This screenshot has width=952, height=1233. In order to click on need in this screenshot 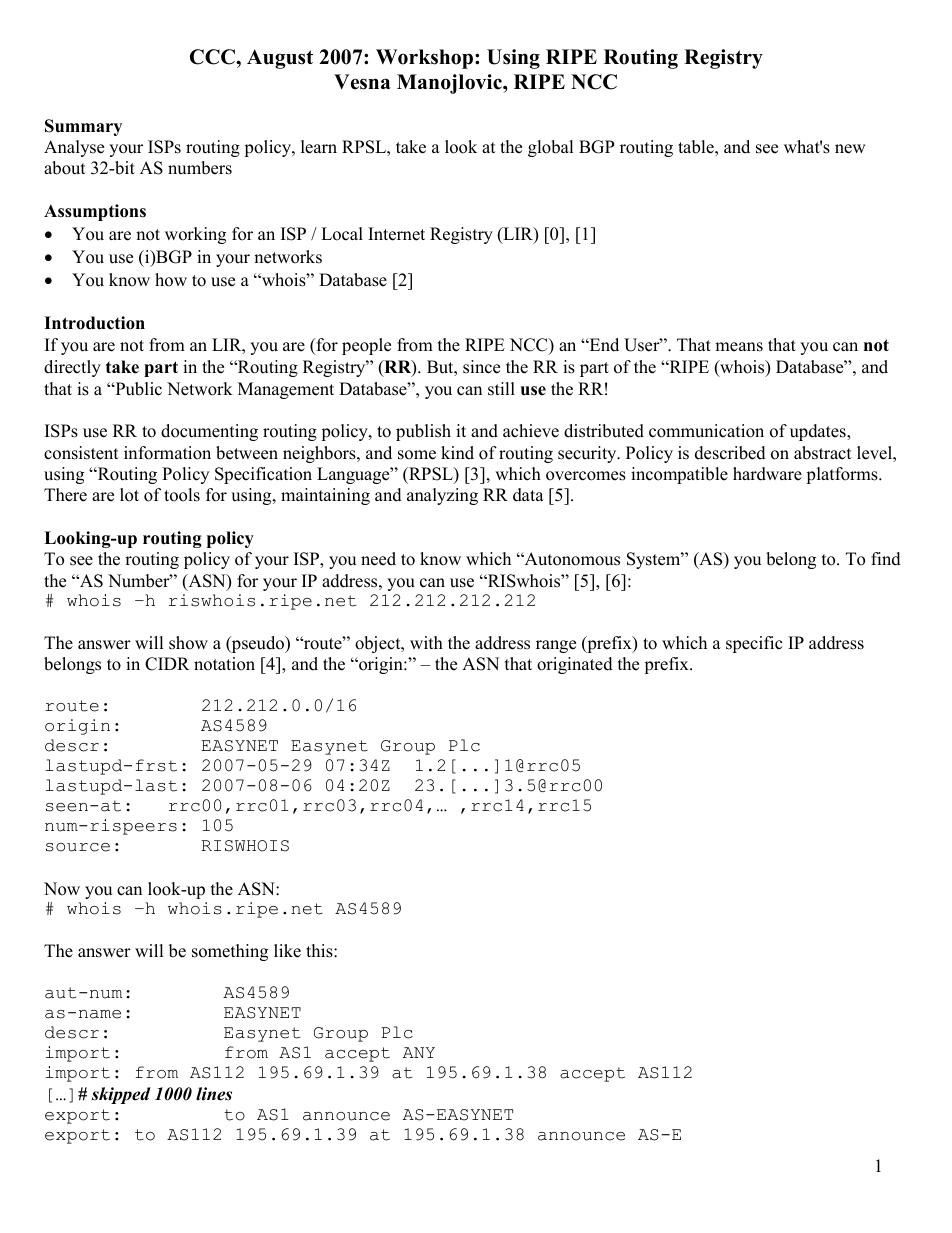, I will do `click(378, 559)`.
